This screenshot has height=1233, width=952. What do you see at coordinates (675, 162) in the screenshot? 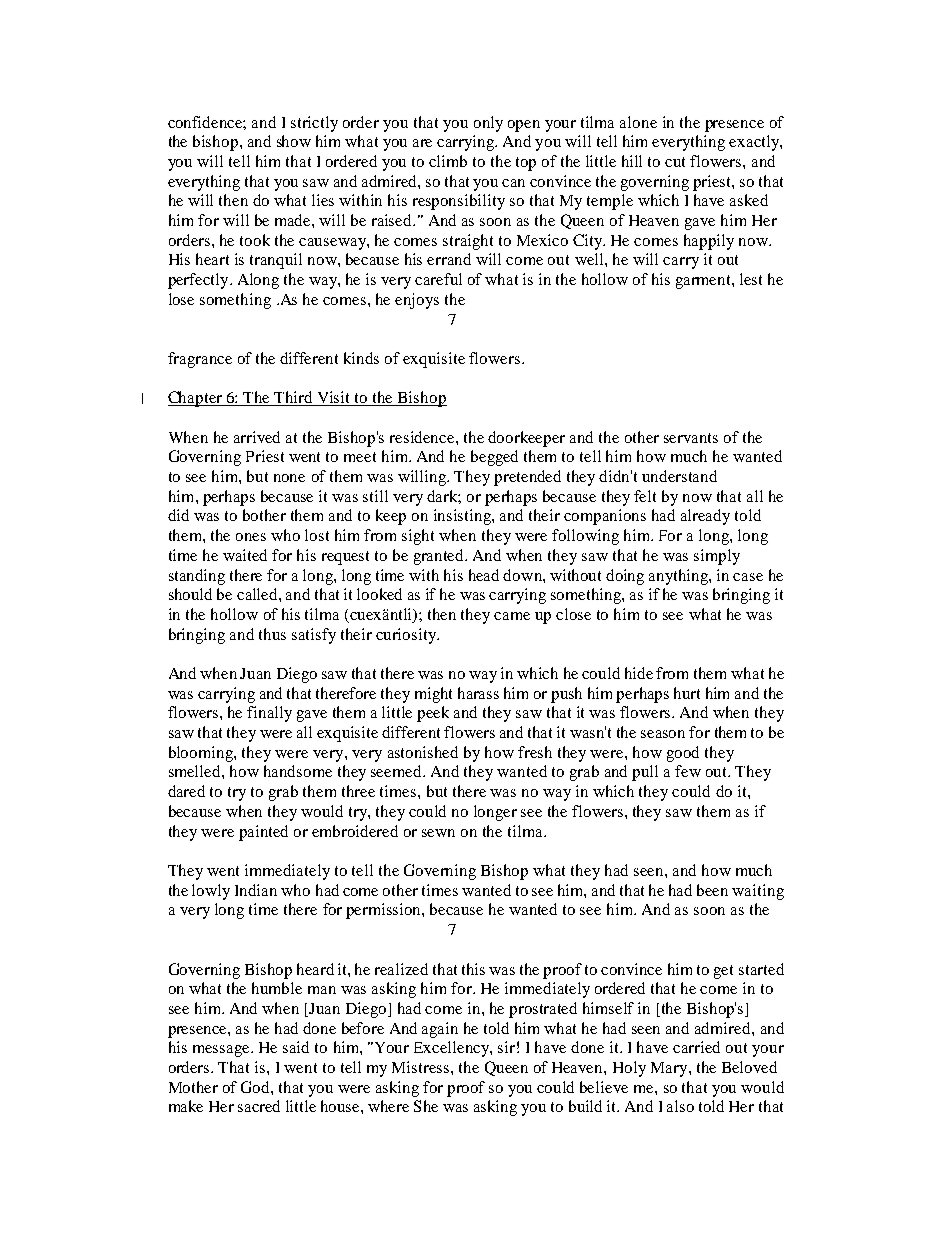
I see `cut` at bounding box center [675, 162].
